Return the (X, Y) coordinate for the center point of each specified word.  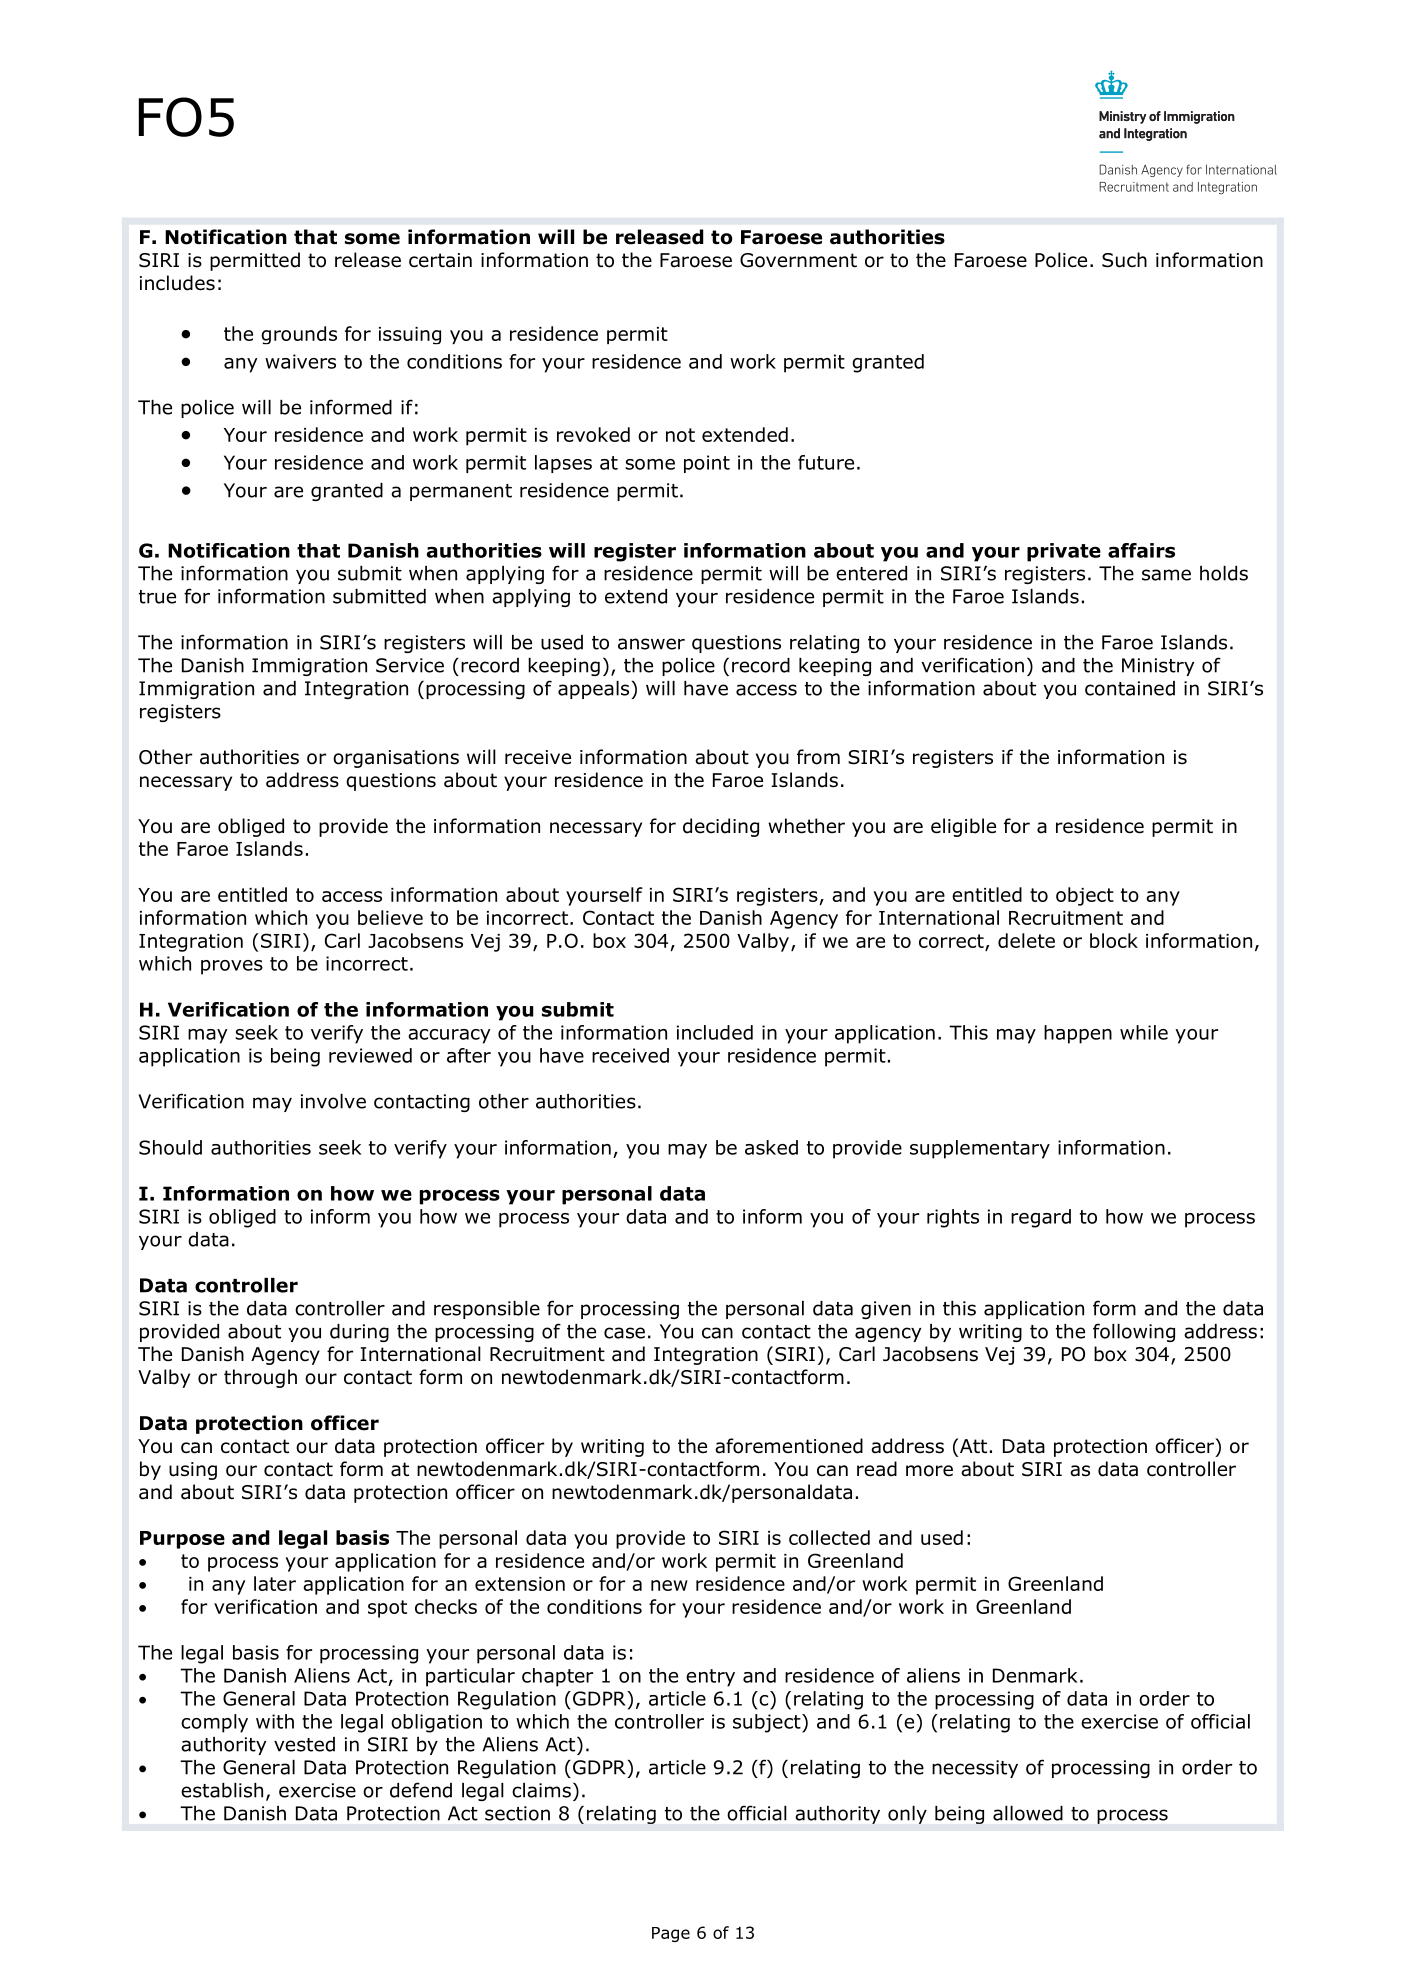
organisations (396, 759)
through (260, 1378)
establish (222, 1790)
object (1085, 896)
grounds (299, 335)
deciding (721, 827)
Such (1124, 260)
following (1134, 1332)
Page (671, 1934)
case (624, 1333)
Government (798, 260)
